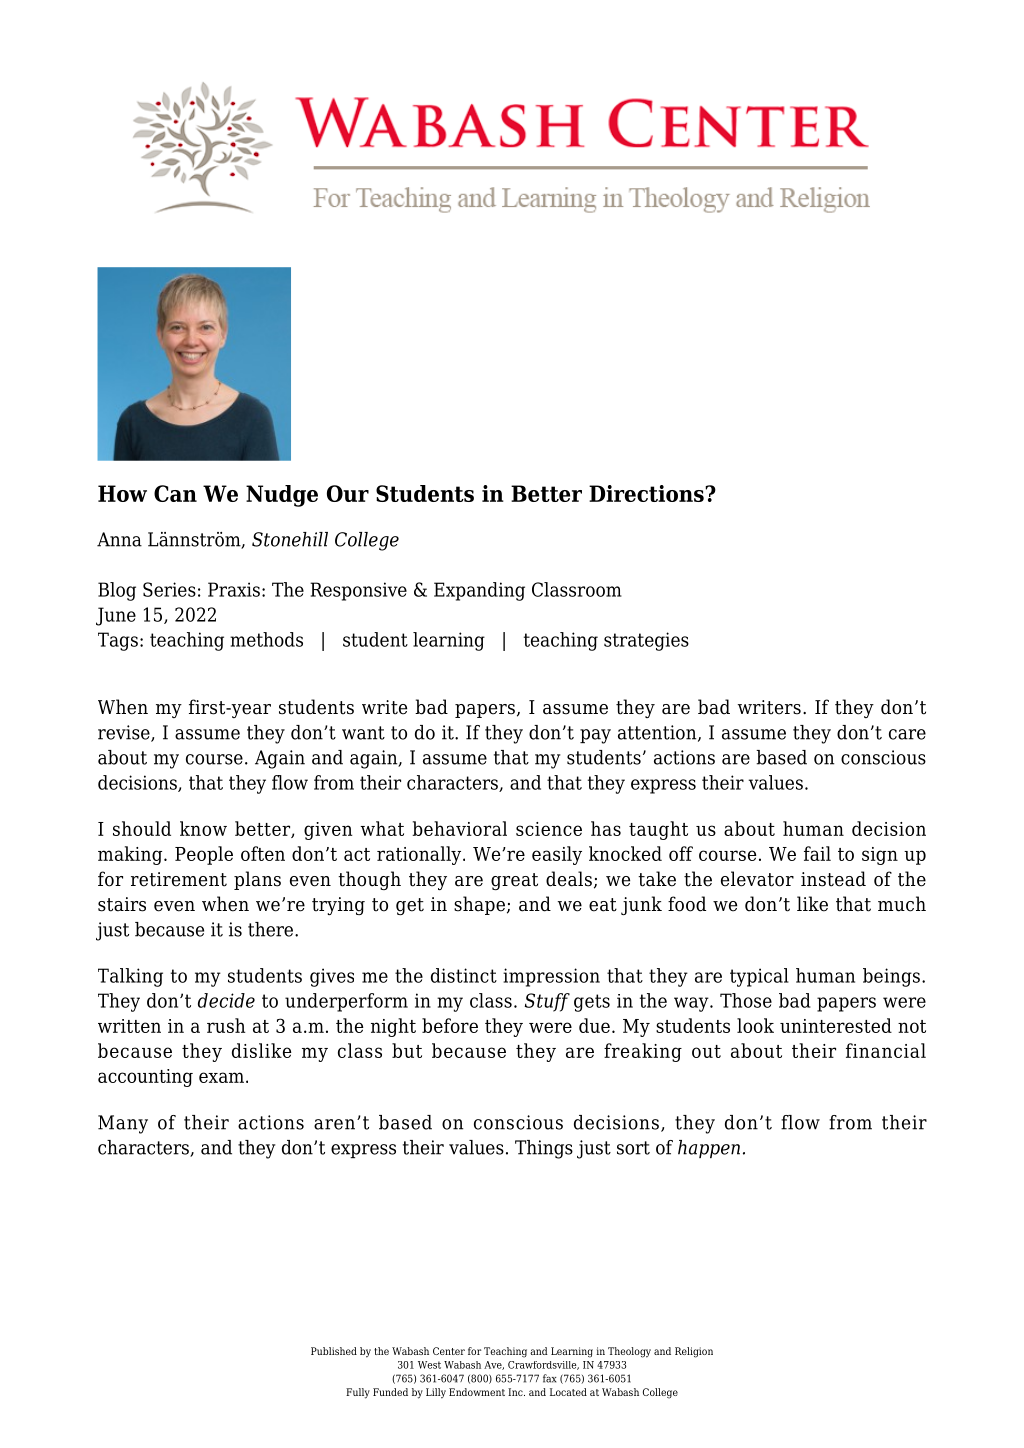  I want to click on know, so click(203, 828).
